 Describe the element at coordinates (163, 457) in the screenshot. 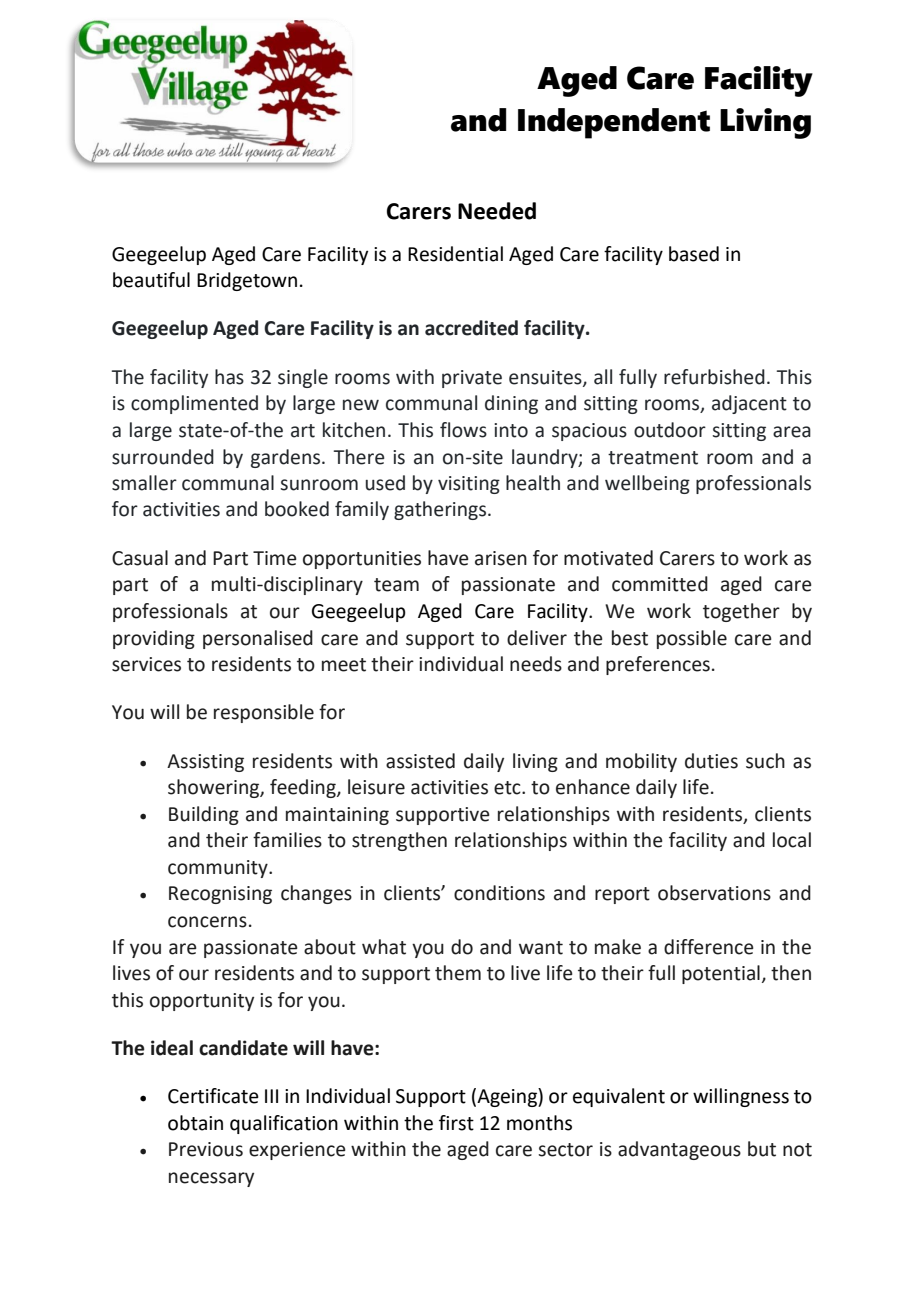

I see `surrounded` at that location.
